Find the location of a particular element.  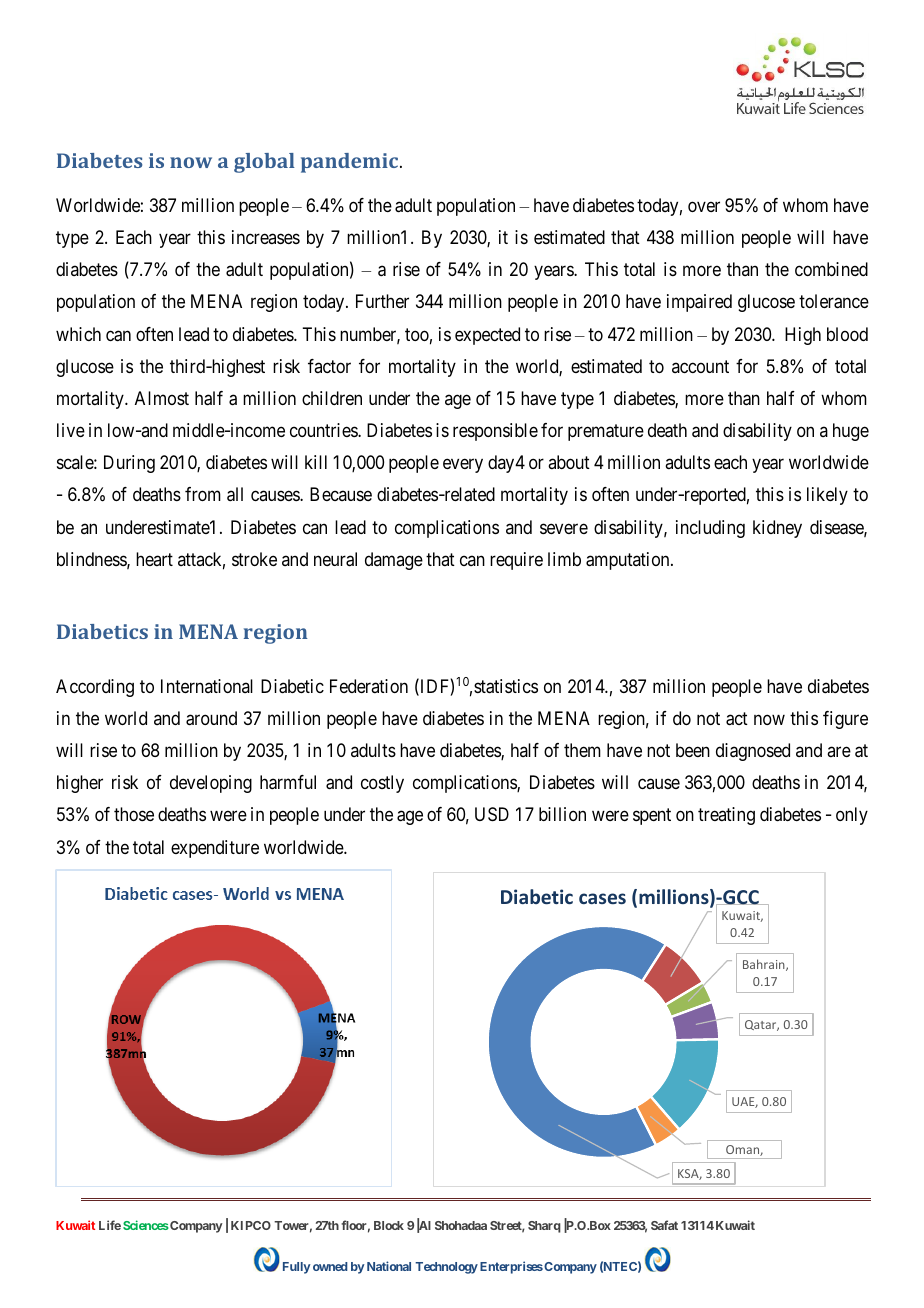

heart is located at coordinates (154, 559).
